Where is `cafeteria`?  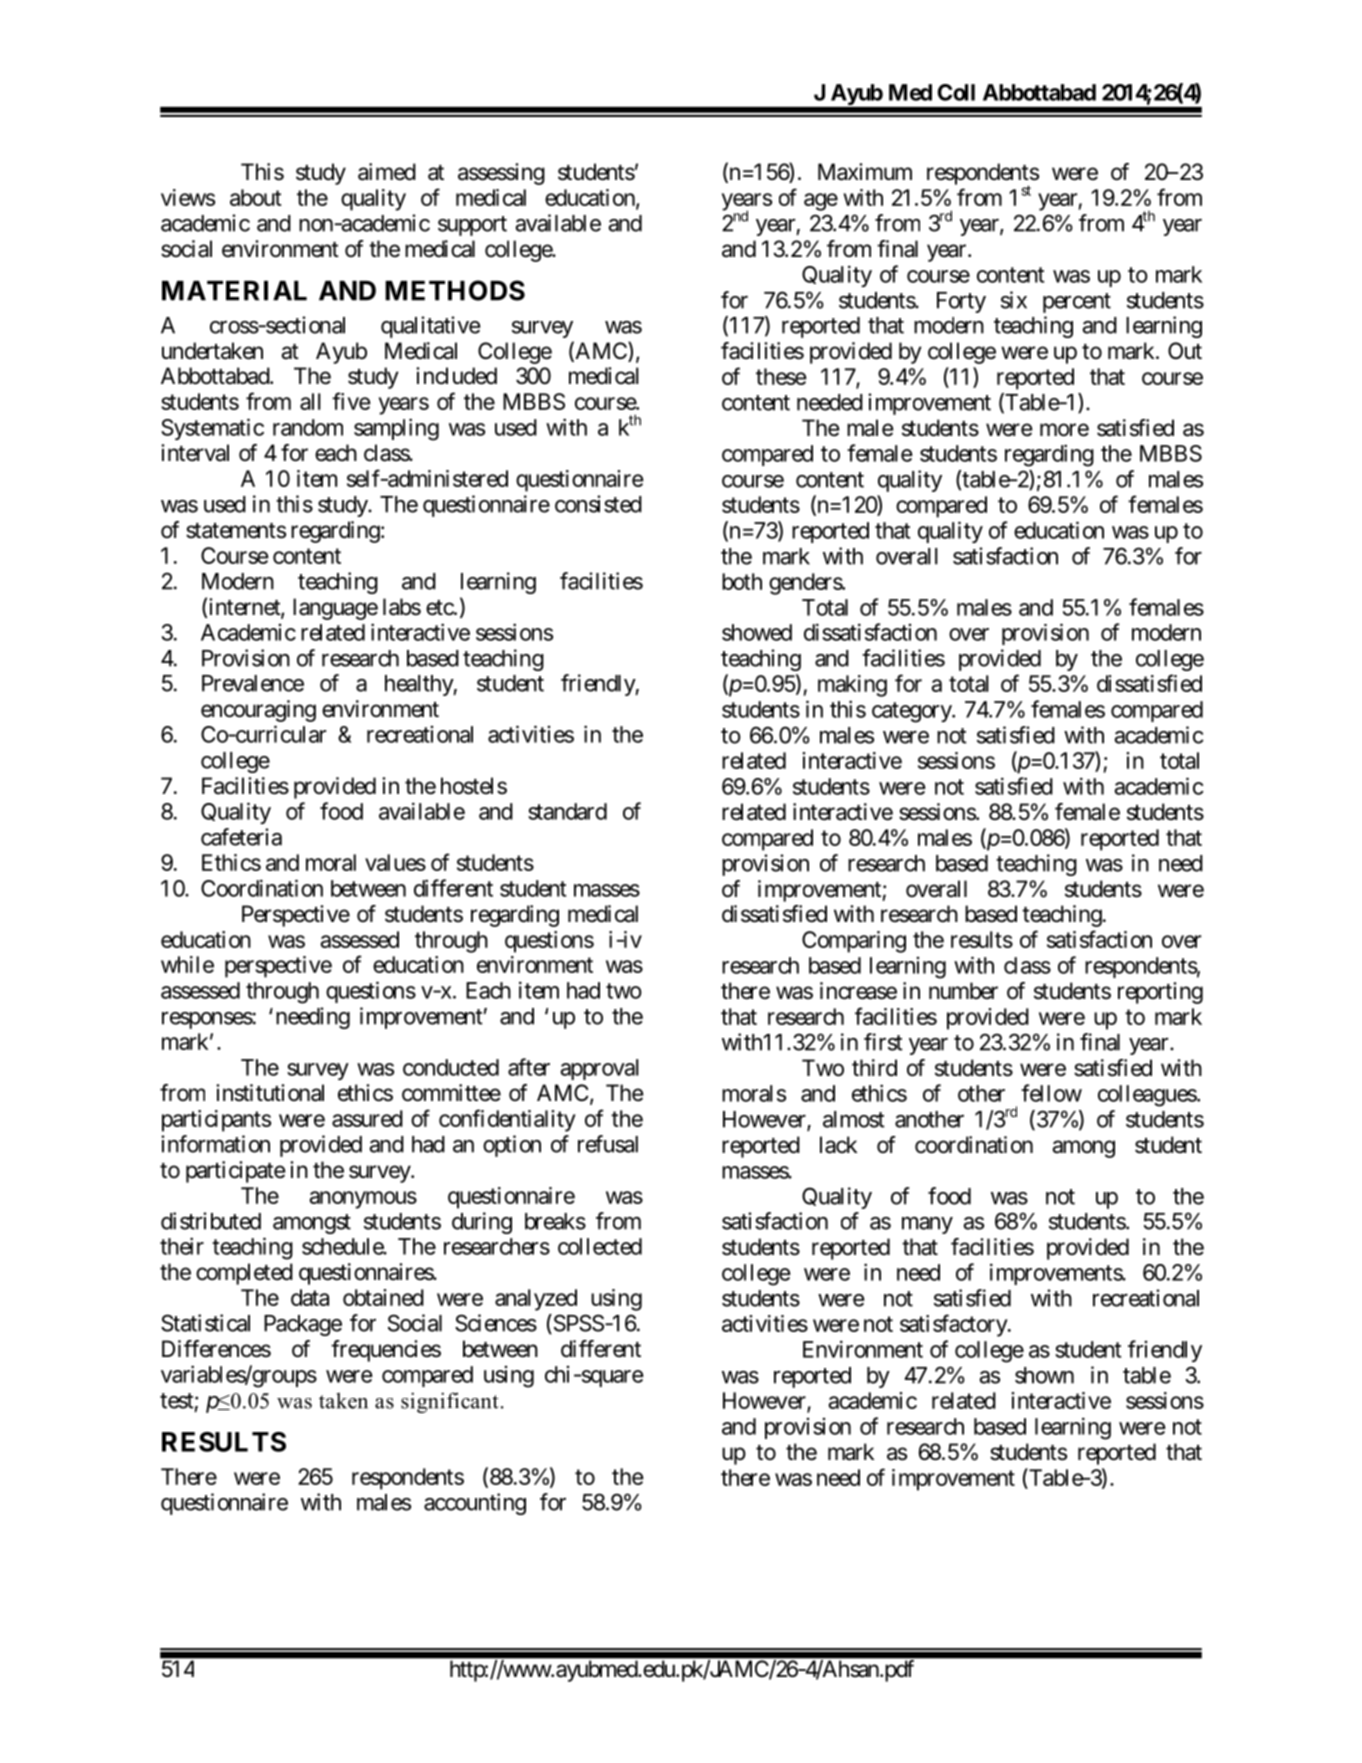 cafeteria is located at coordinates (241, 837).
